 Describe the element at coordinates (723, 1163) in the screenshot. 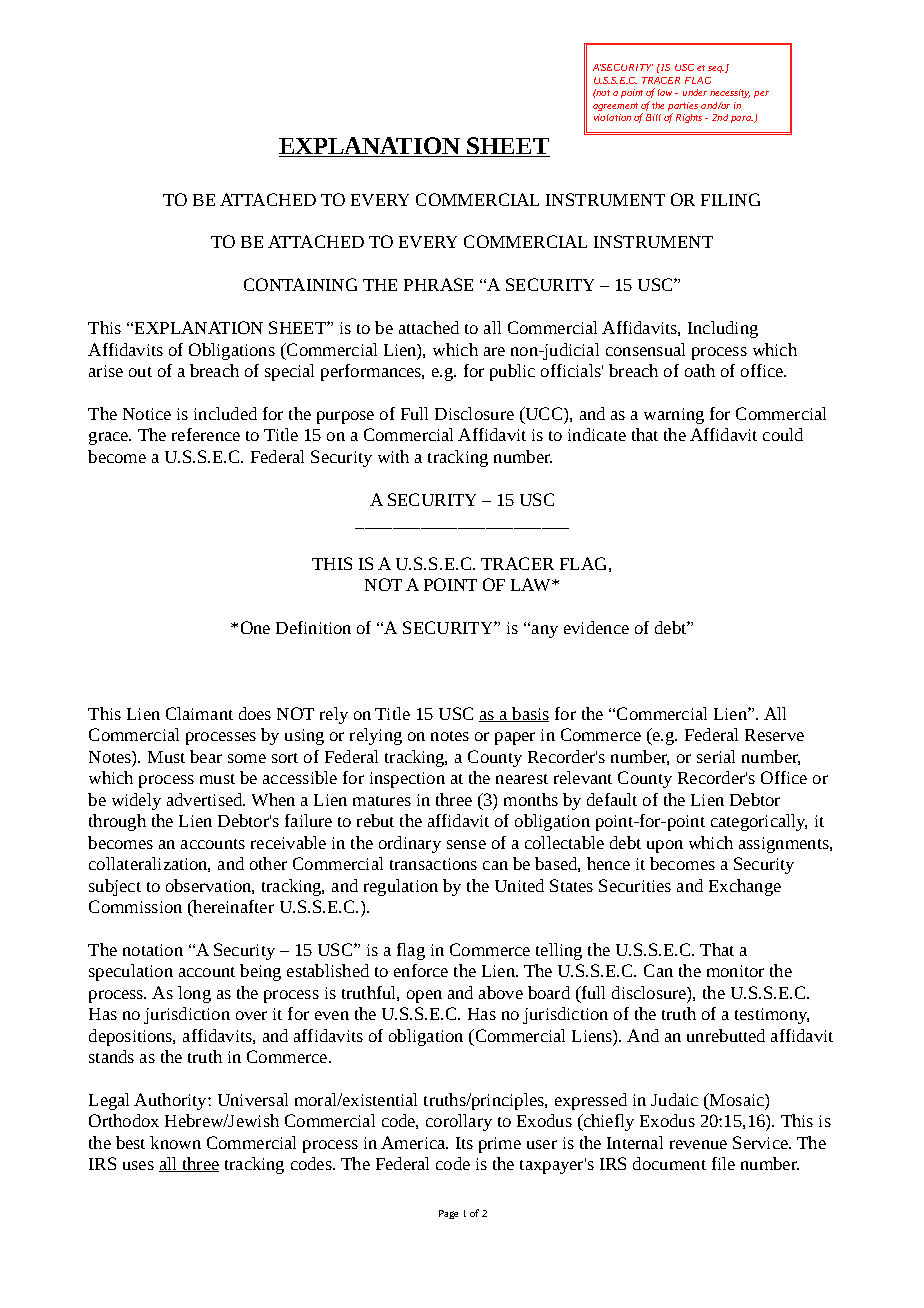

I see `file` at that location.
